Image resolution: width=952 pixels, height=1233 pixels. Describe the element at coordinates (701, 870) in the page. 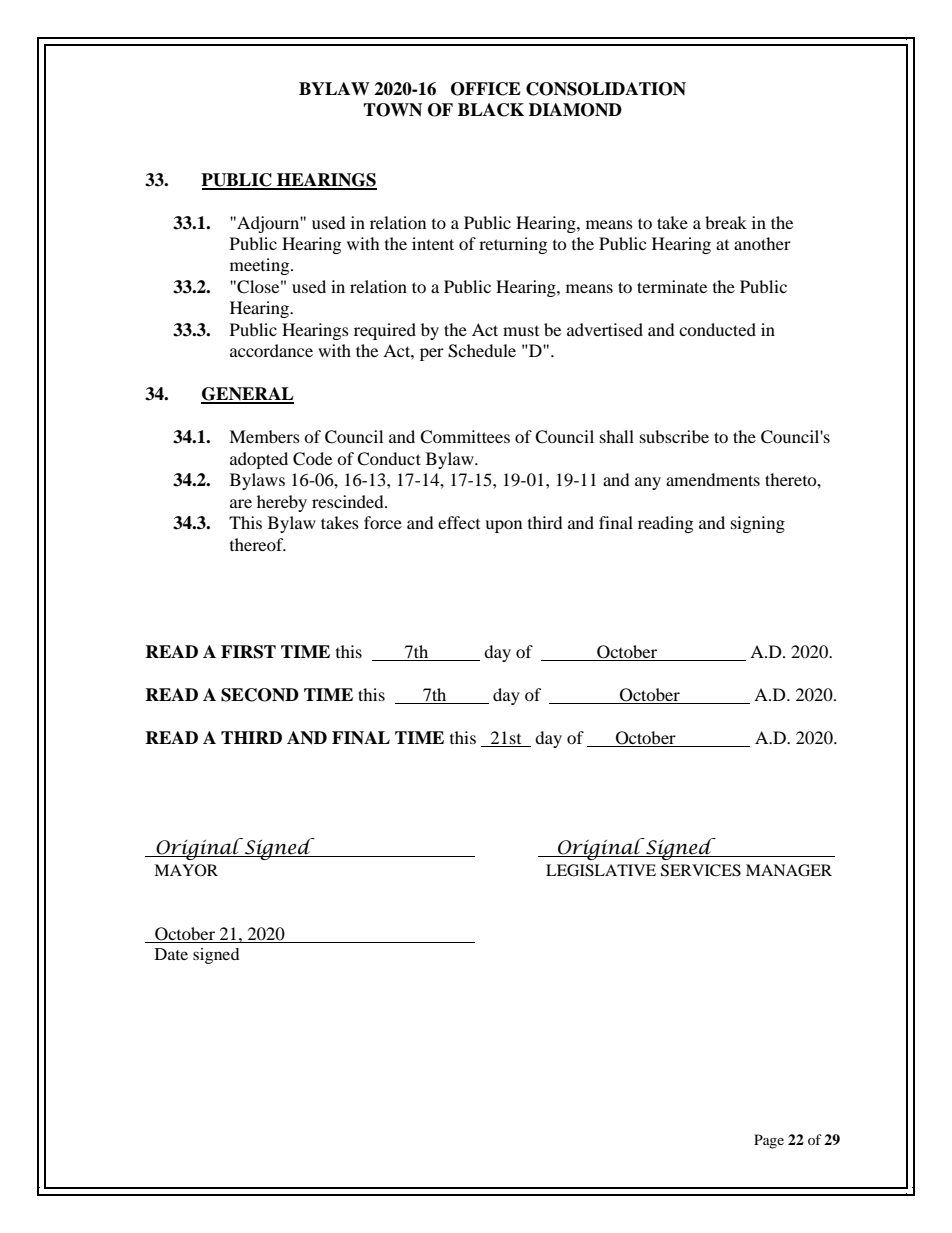

I see `SERVICES` at that location.
